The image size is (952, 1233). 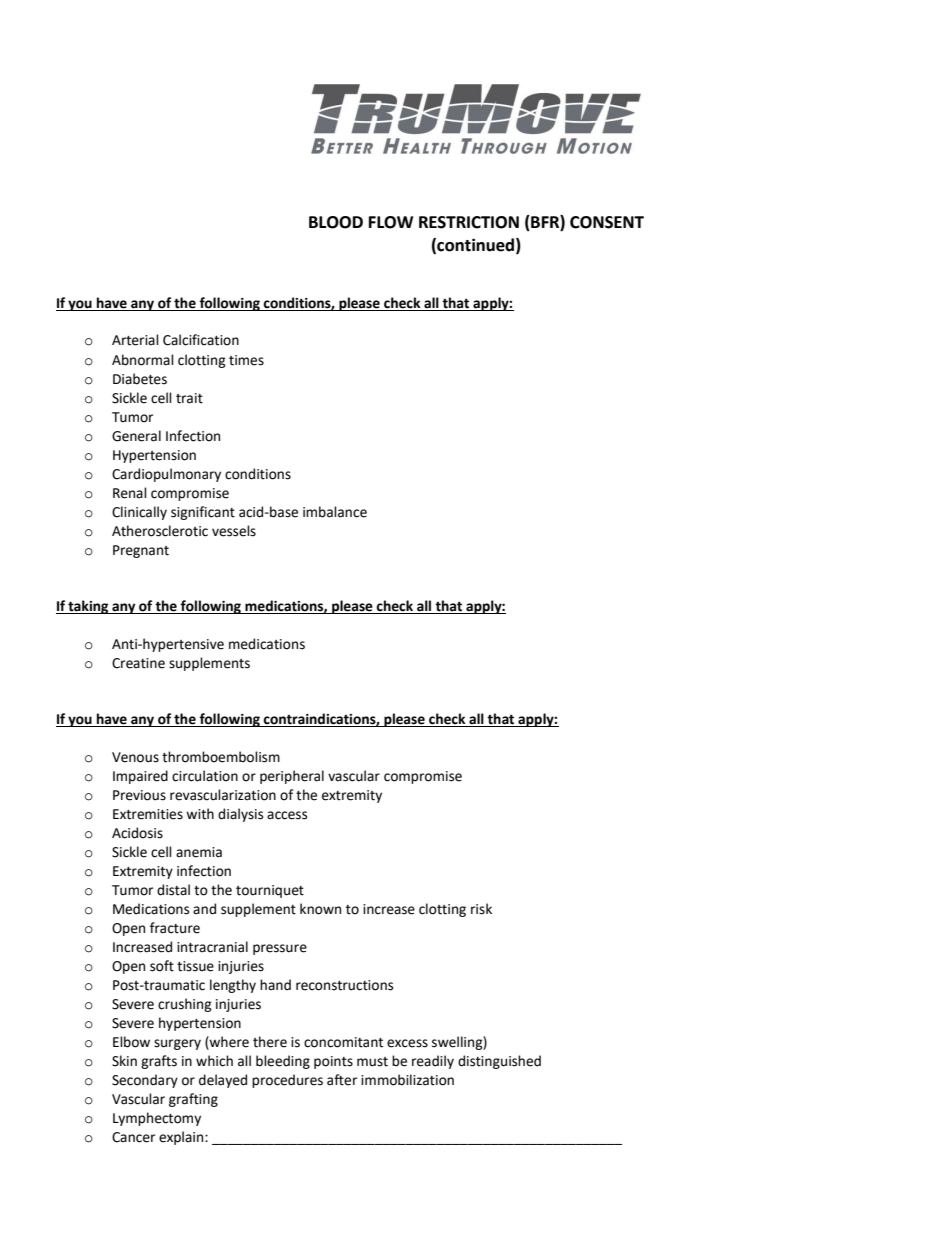 What do you see at coordinates (145, 1081) in the page?
I see `Secondary` at bounding box center [145, 1081].
